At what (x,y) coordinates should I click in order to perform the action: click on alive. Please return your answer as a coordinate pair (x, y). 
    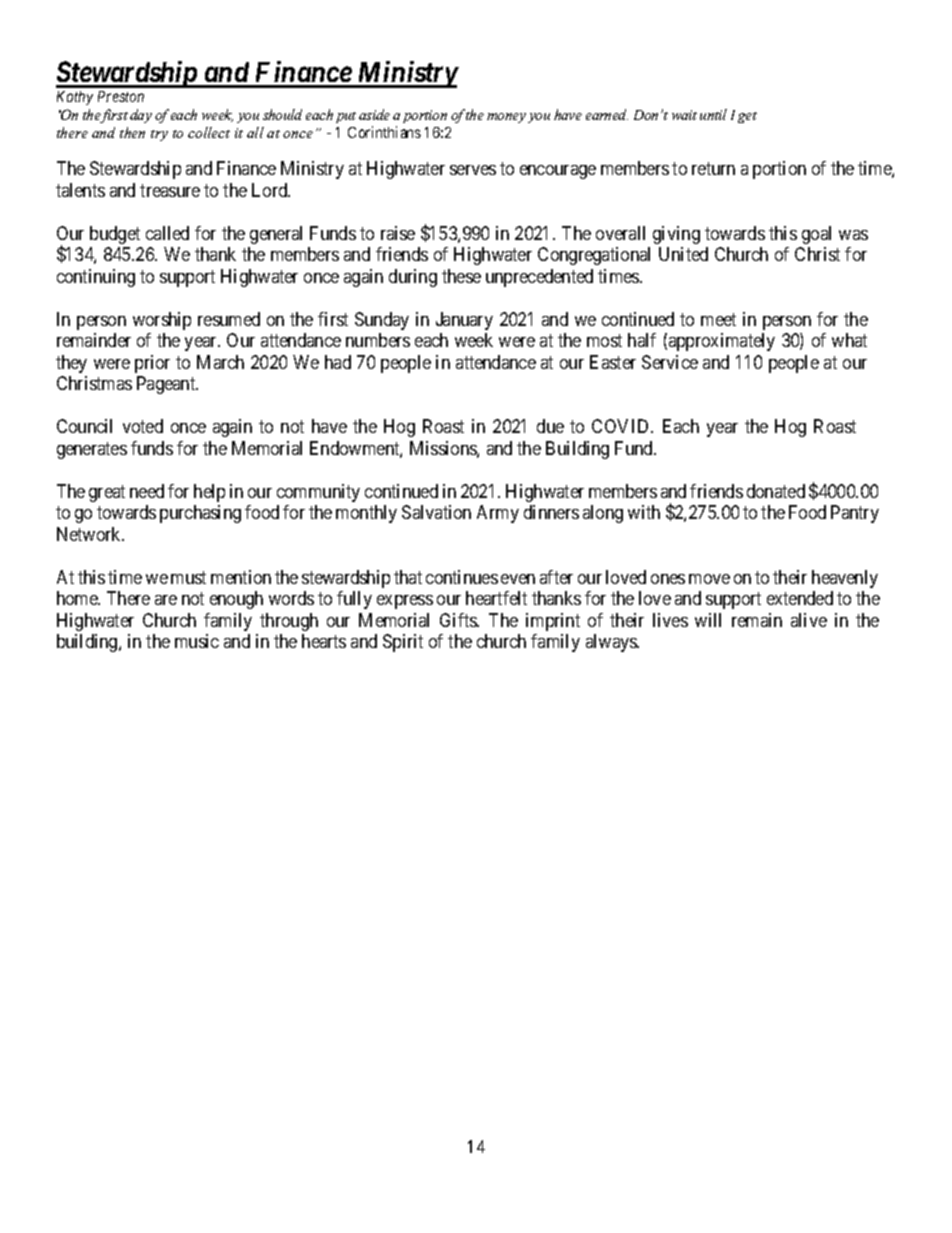
    Looking at the image, I should click on (809, 620).
